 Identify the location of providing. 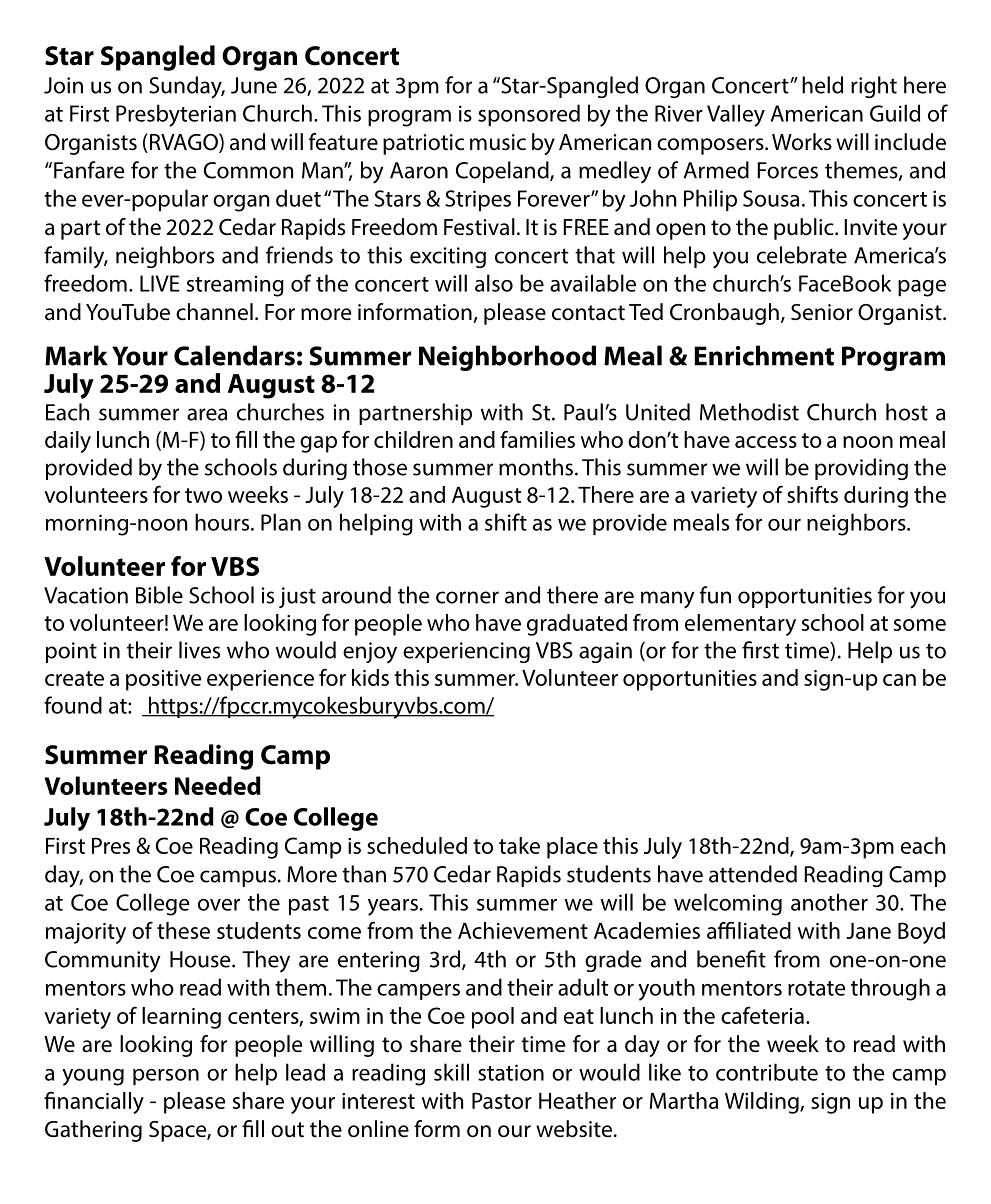
(861, 469).
